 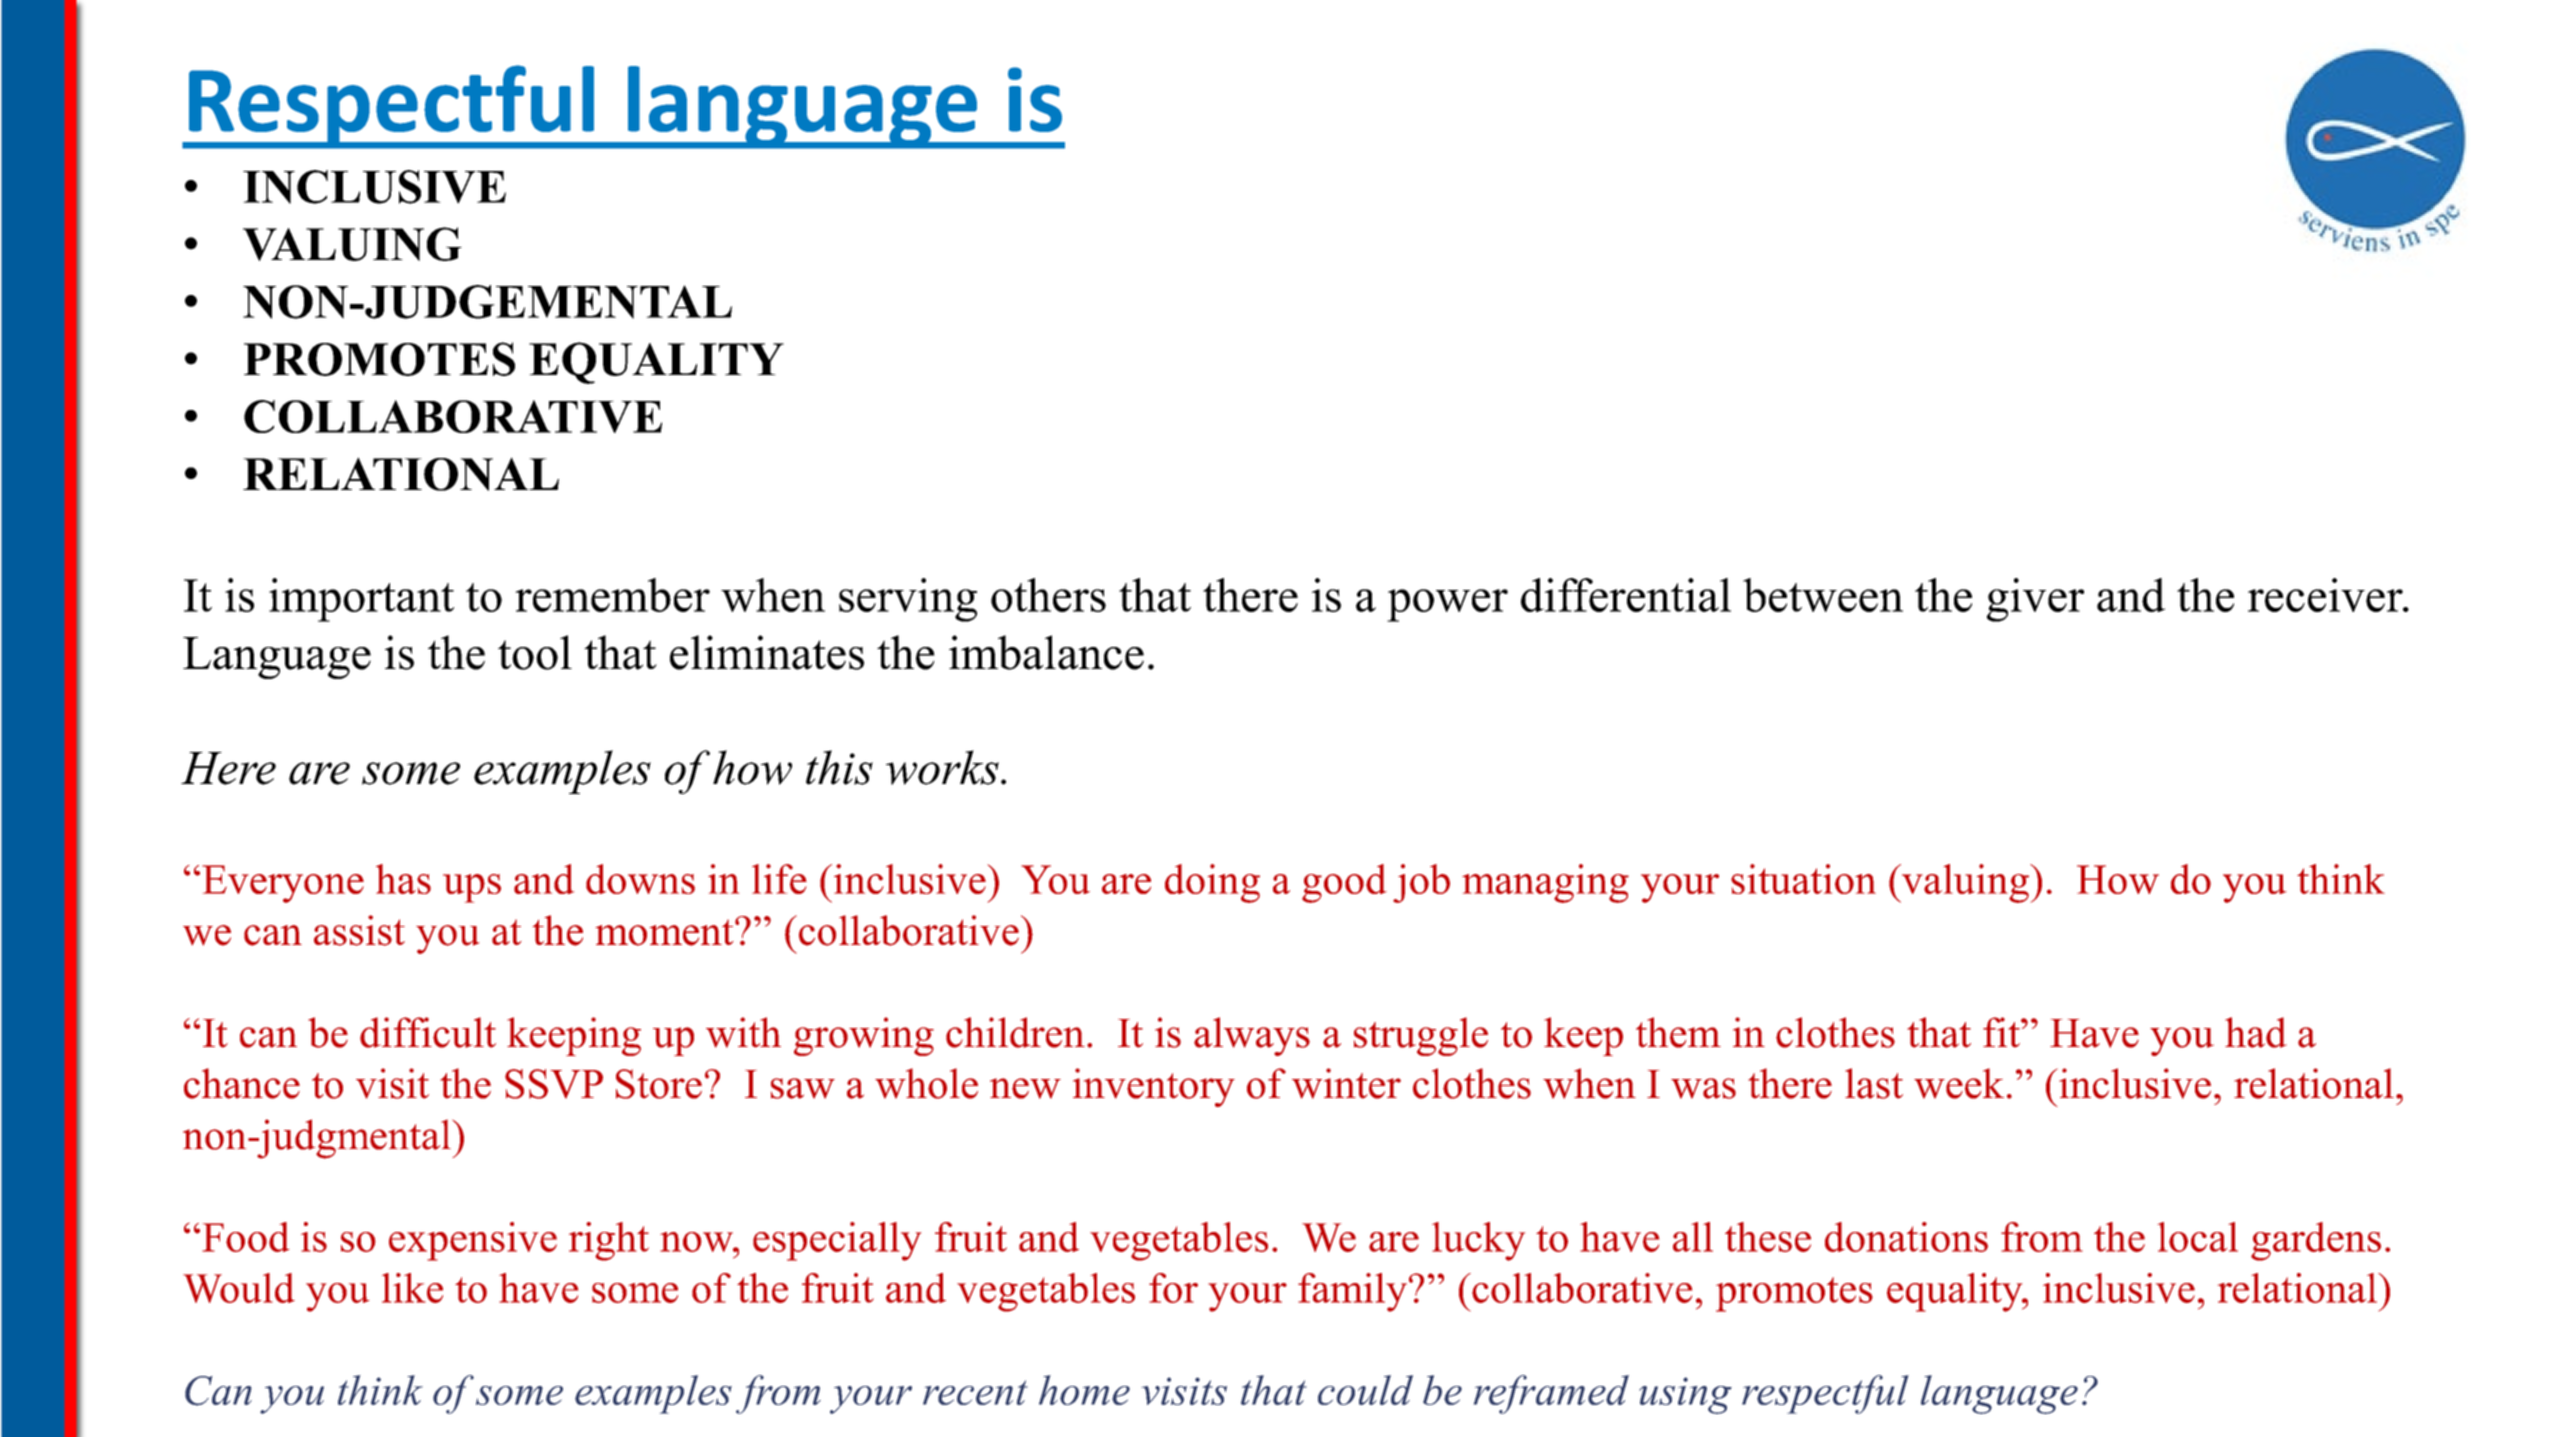 What do you see at coordinates (428, 1032) in the screenshot?
I see `difficult` at bounding box center [428, 1032].
